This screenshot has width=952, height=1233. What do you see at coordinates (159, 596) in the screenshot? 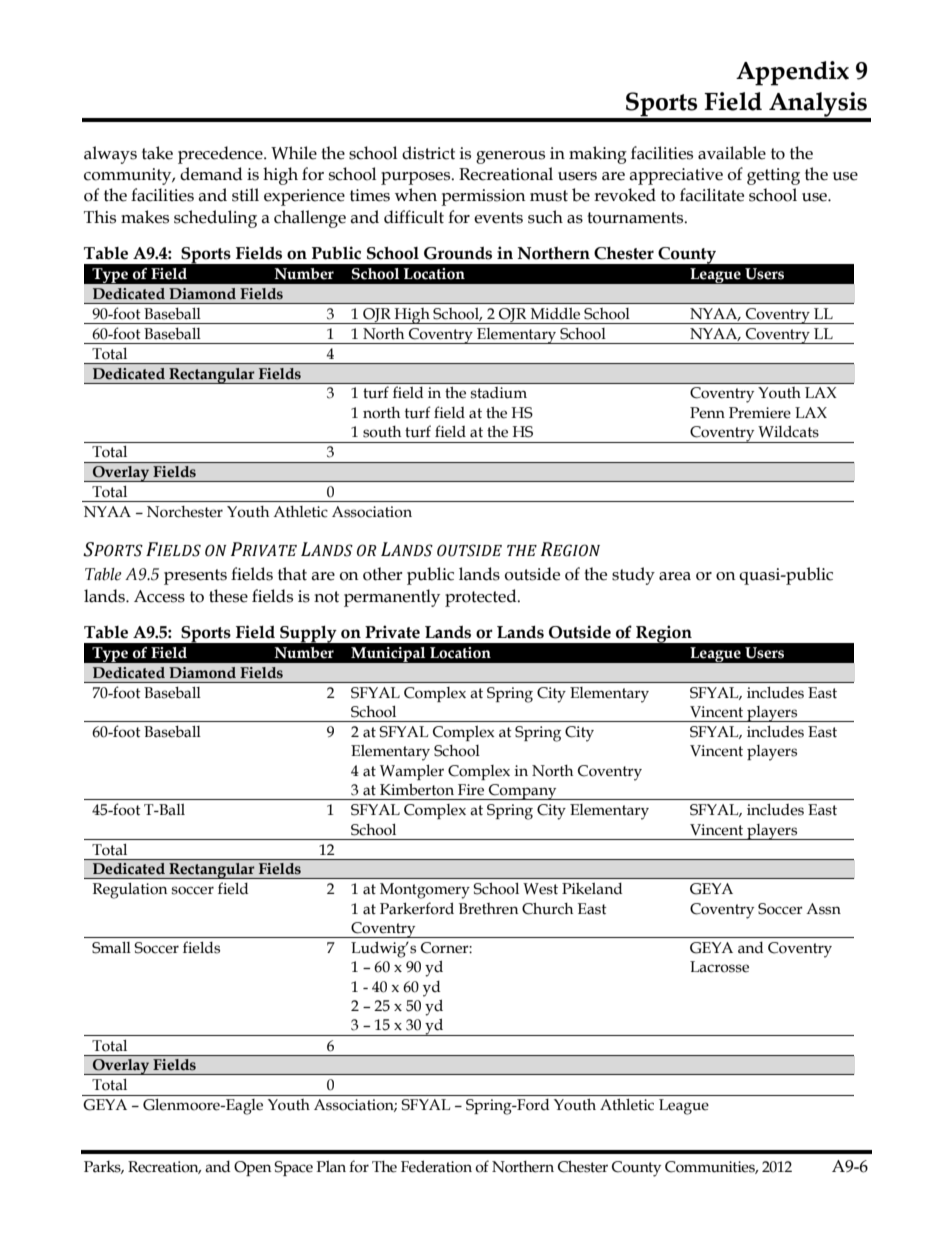
I see `Access` at bounding box center [159, 596].
